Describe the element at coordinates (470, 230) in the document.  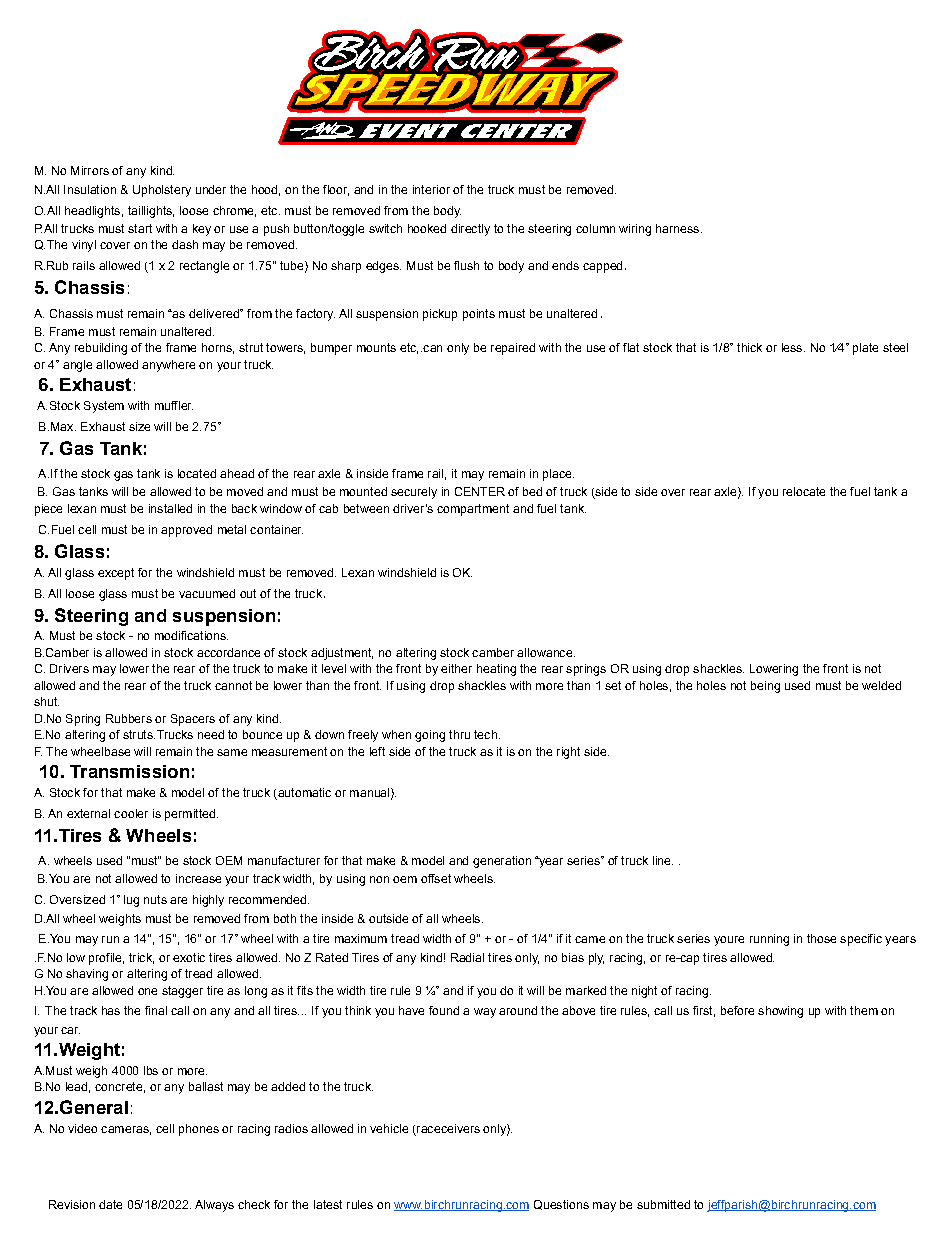
I see `directly` at that location.
